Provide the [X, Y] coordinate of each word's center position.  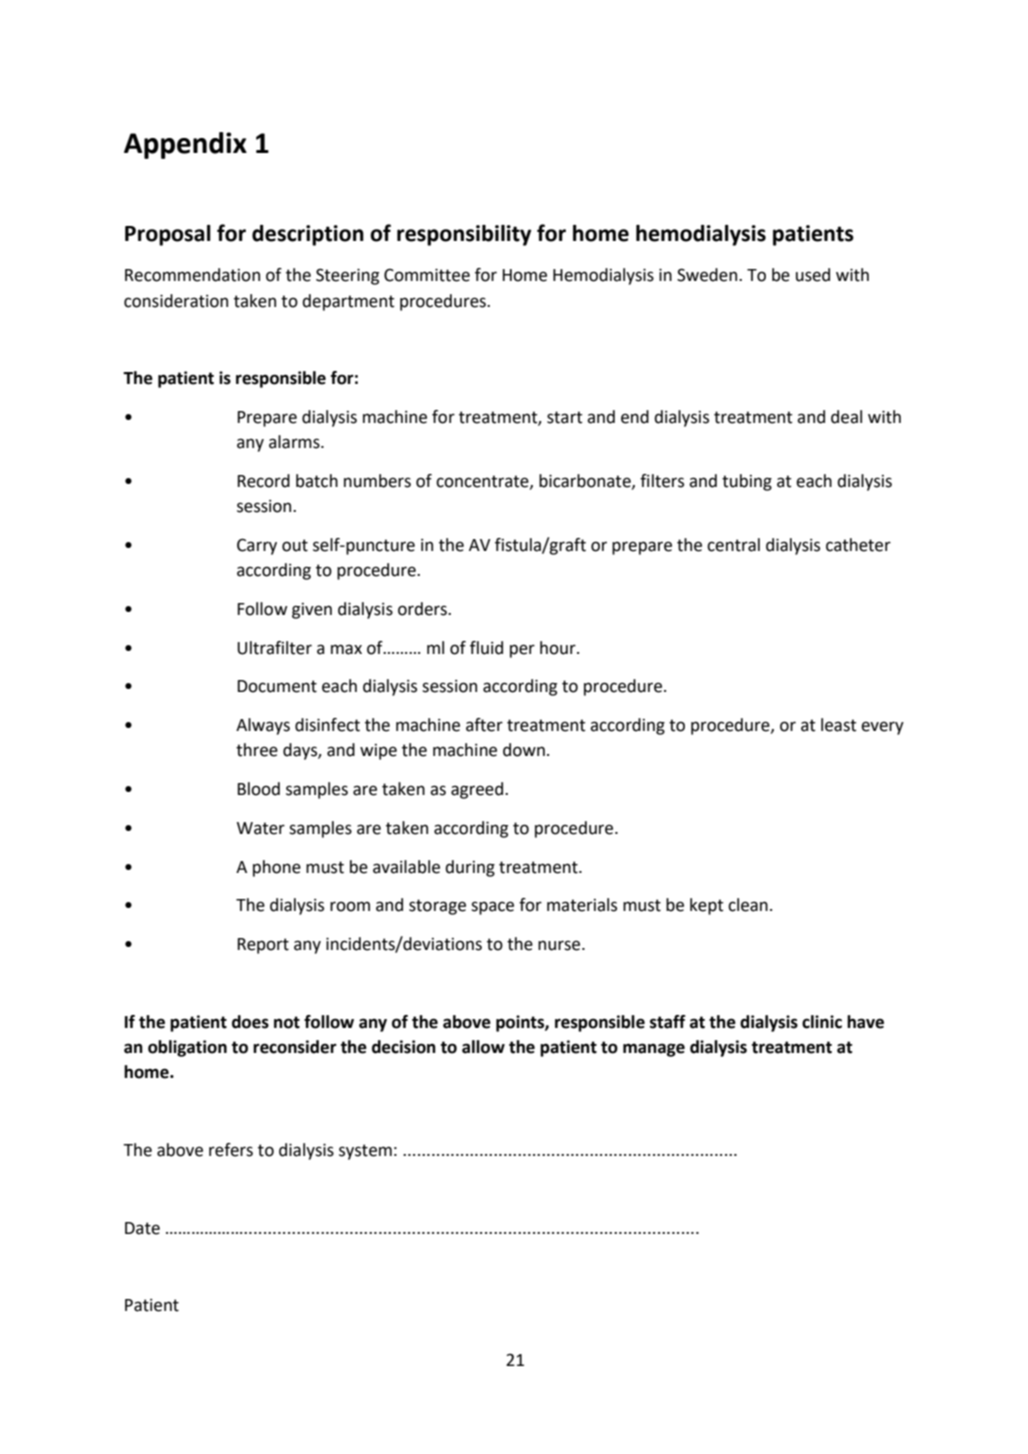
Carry [257, 546]
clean [748, 905]
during [470, 868]
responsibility [464, 235]
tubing [747, 482]
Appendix [185, 145]
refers [231, 1150]
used [813, 275]
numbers [377, 481]
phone [277, 868]
